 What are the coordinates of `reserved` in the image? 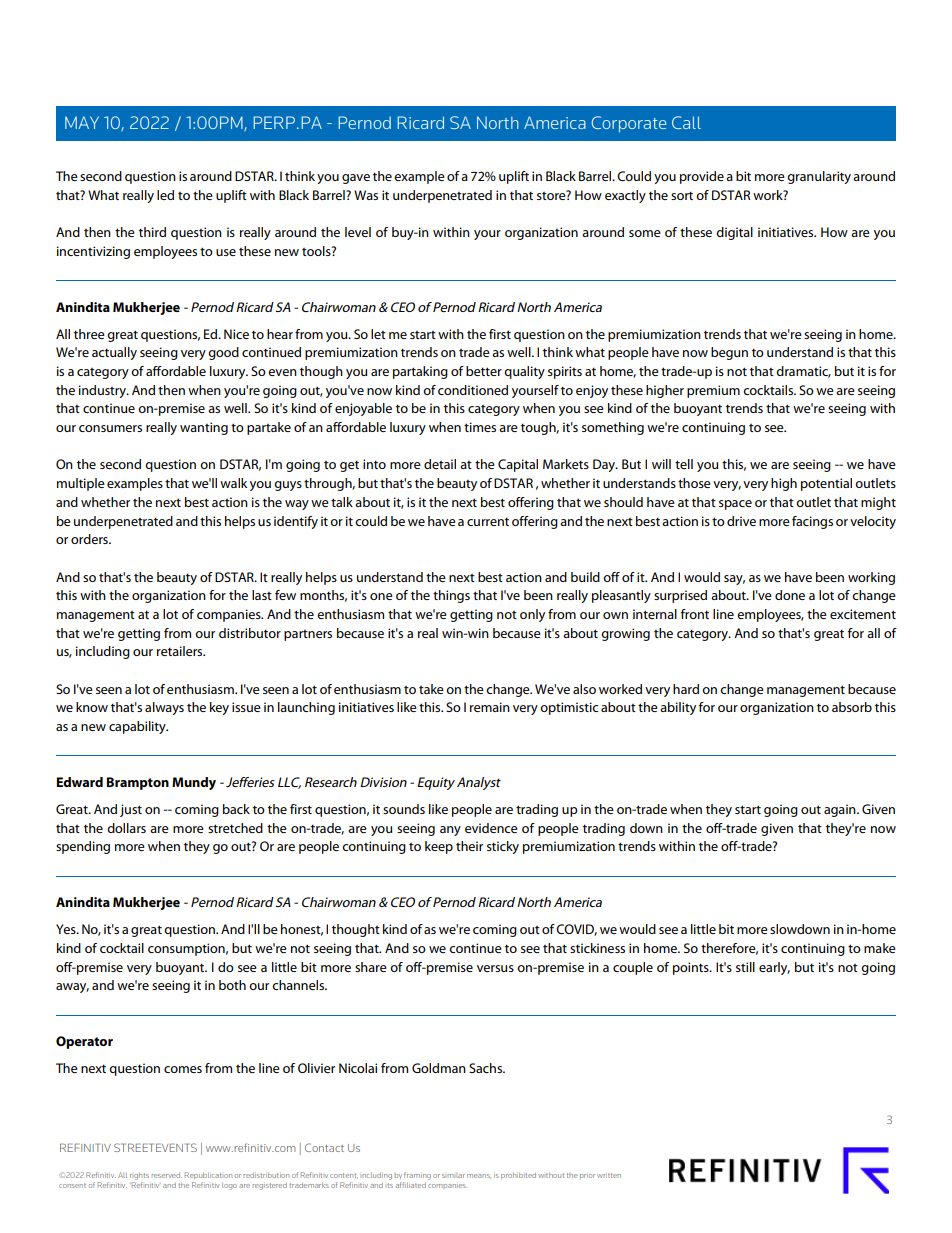 It's located at (167, 1175).
